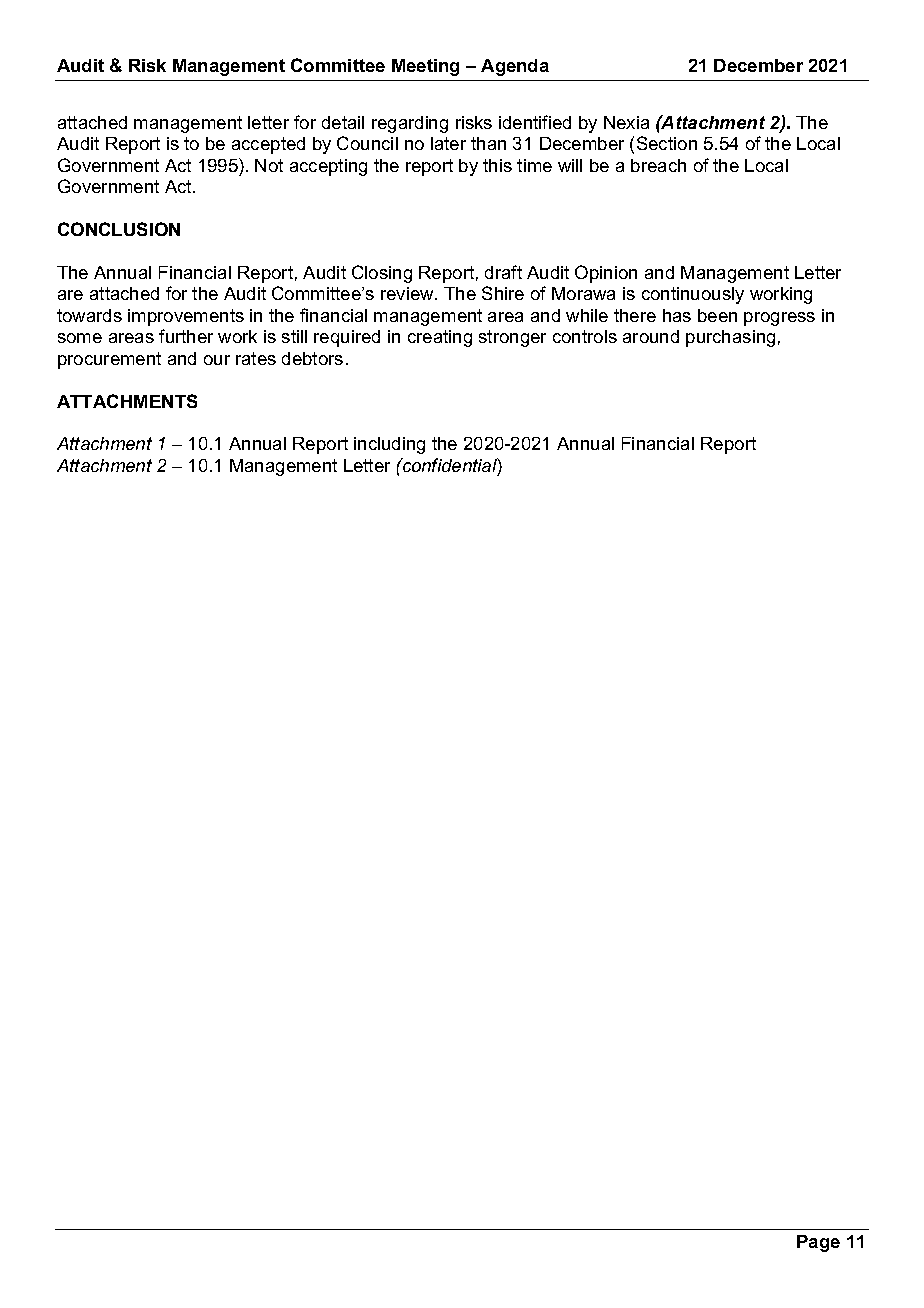 The width and height of the image is (924, 1308). What do you see at coordinates (440, 338) in the image?
I see `creating` at bounding box center [440, 338].
